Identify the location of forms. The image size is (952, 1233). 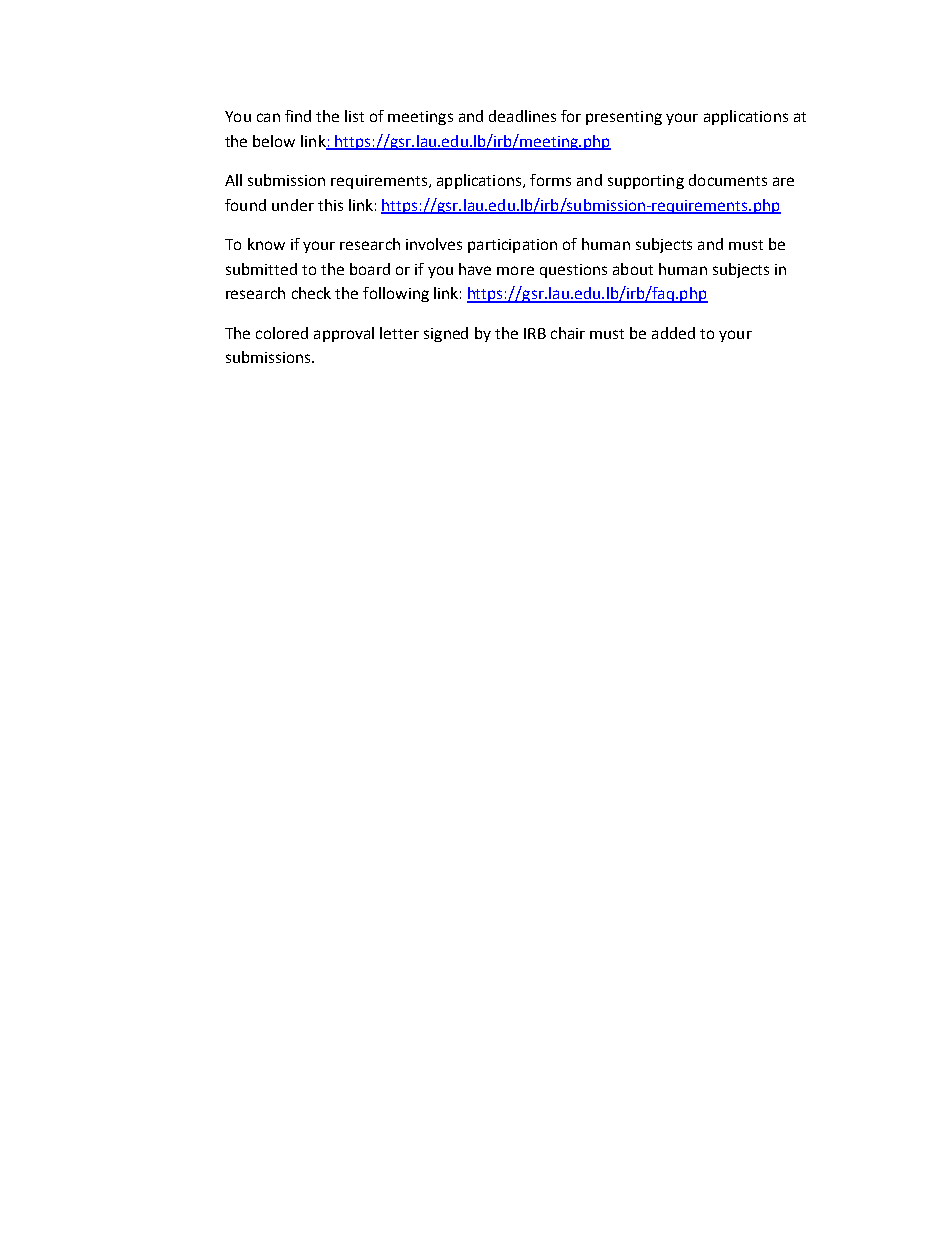
(550, 180).
